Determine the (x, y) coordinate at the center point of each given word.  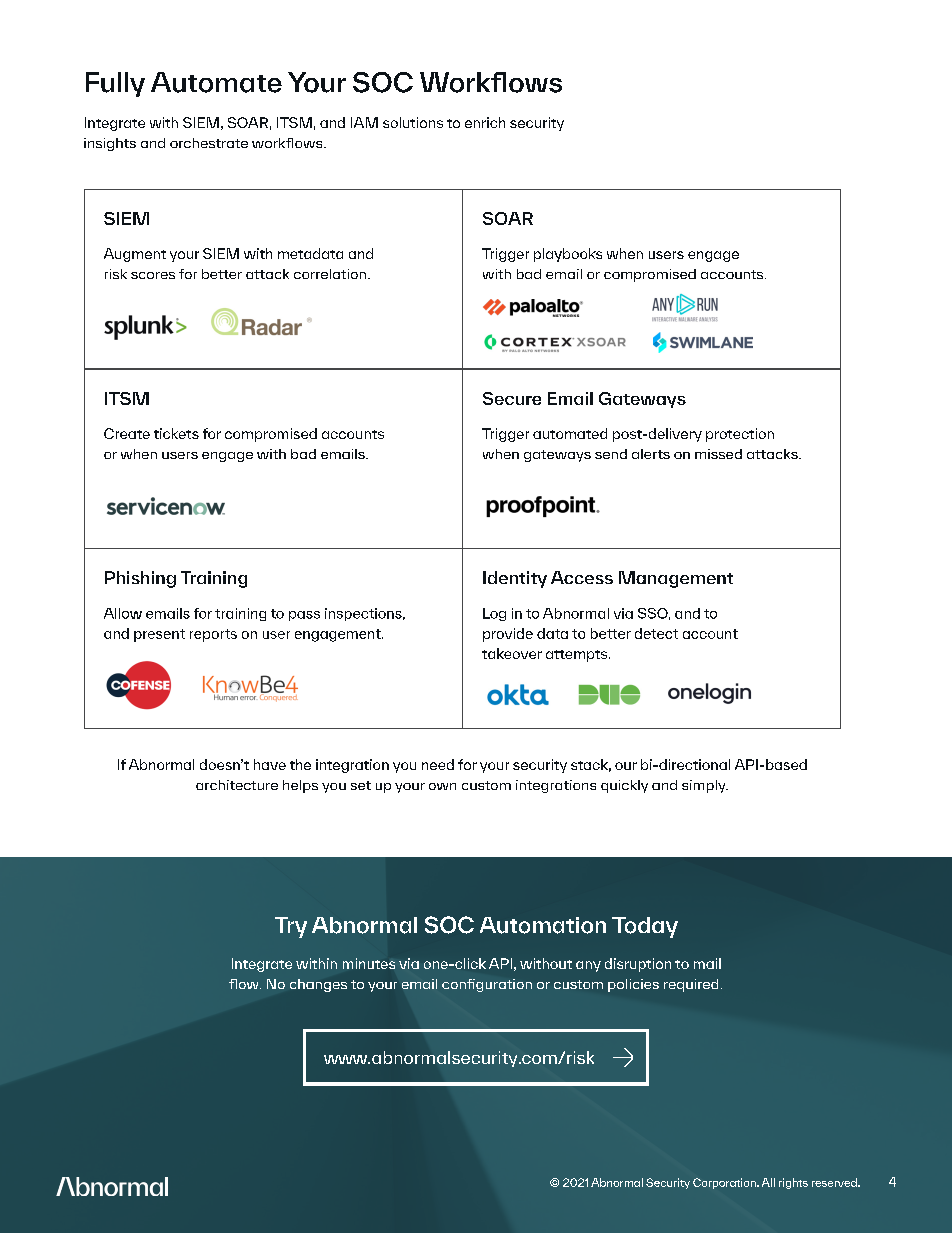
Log (494, 614)
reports (213, 635)
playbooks (568, 255)
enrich (485, 122)
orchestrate (209, 143)
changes (318, 985)
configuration (487, 985)
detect (656, 633)
